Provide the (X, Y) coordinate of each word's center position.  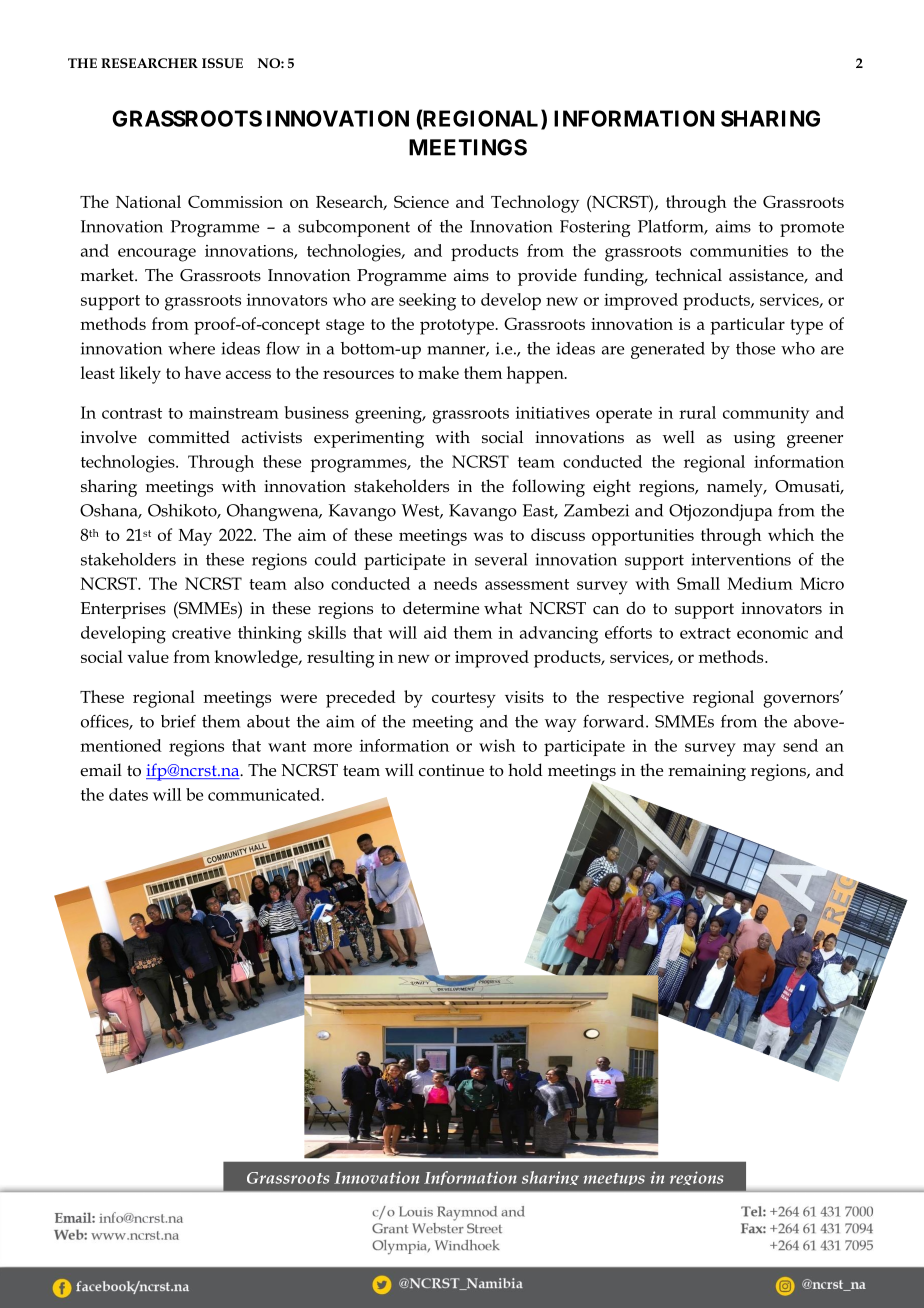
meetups (614, 1179)
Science (421, 201)
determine (441, 608)
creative (201, 633)
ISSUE (222, 63)
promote (812, 229)
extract (705, 633)
